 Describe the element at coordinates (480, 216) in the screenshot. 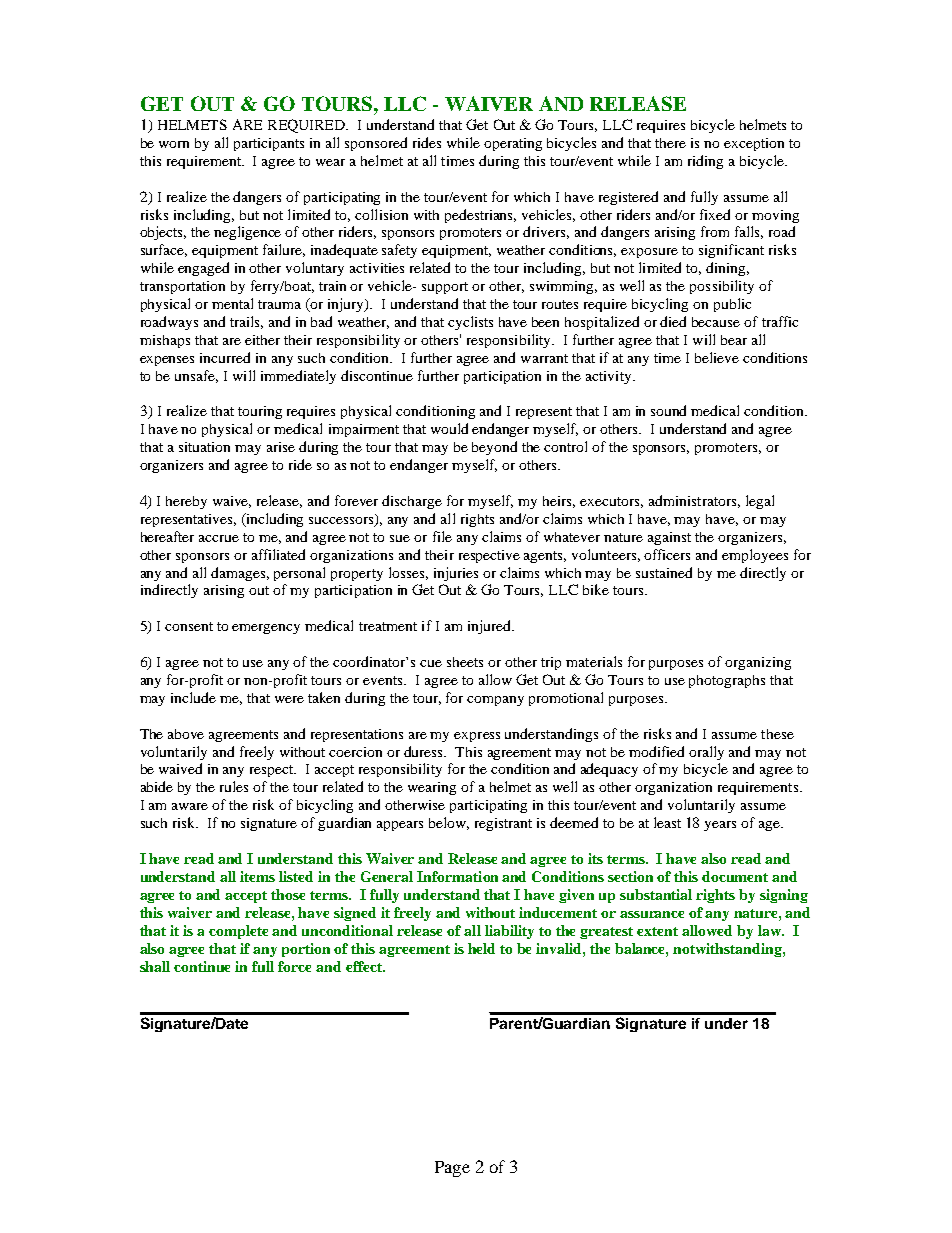

I see `pedestrians` at that location.
